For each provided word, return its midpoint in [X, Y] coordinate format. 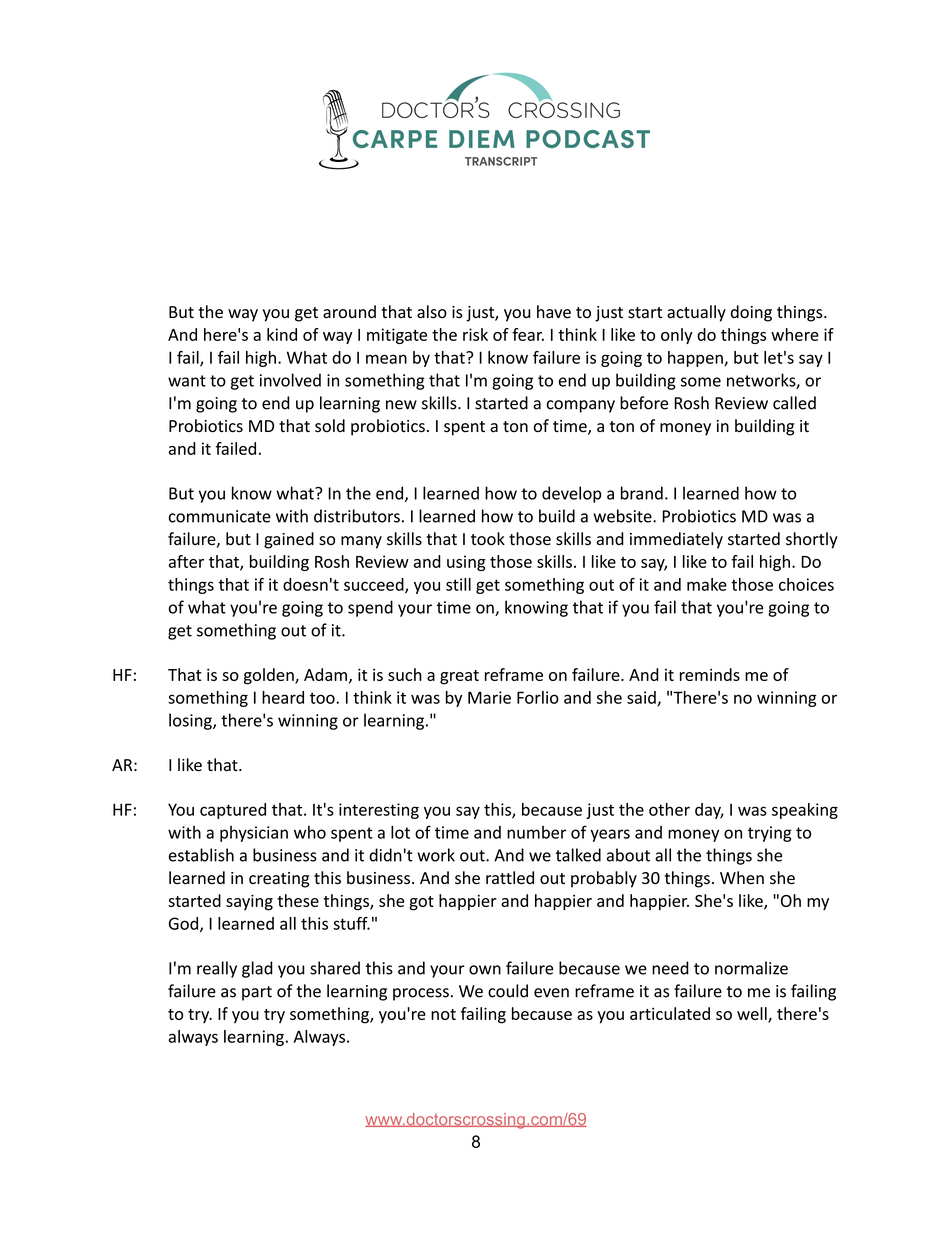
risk [475, 334]
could [508, 991]
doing [751, 313]
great [459, 677]
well [753, 1014]
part [257, 993]
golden [270, 676]
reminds [710, 674]
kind [282, 334]
